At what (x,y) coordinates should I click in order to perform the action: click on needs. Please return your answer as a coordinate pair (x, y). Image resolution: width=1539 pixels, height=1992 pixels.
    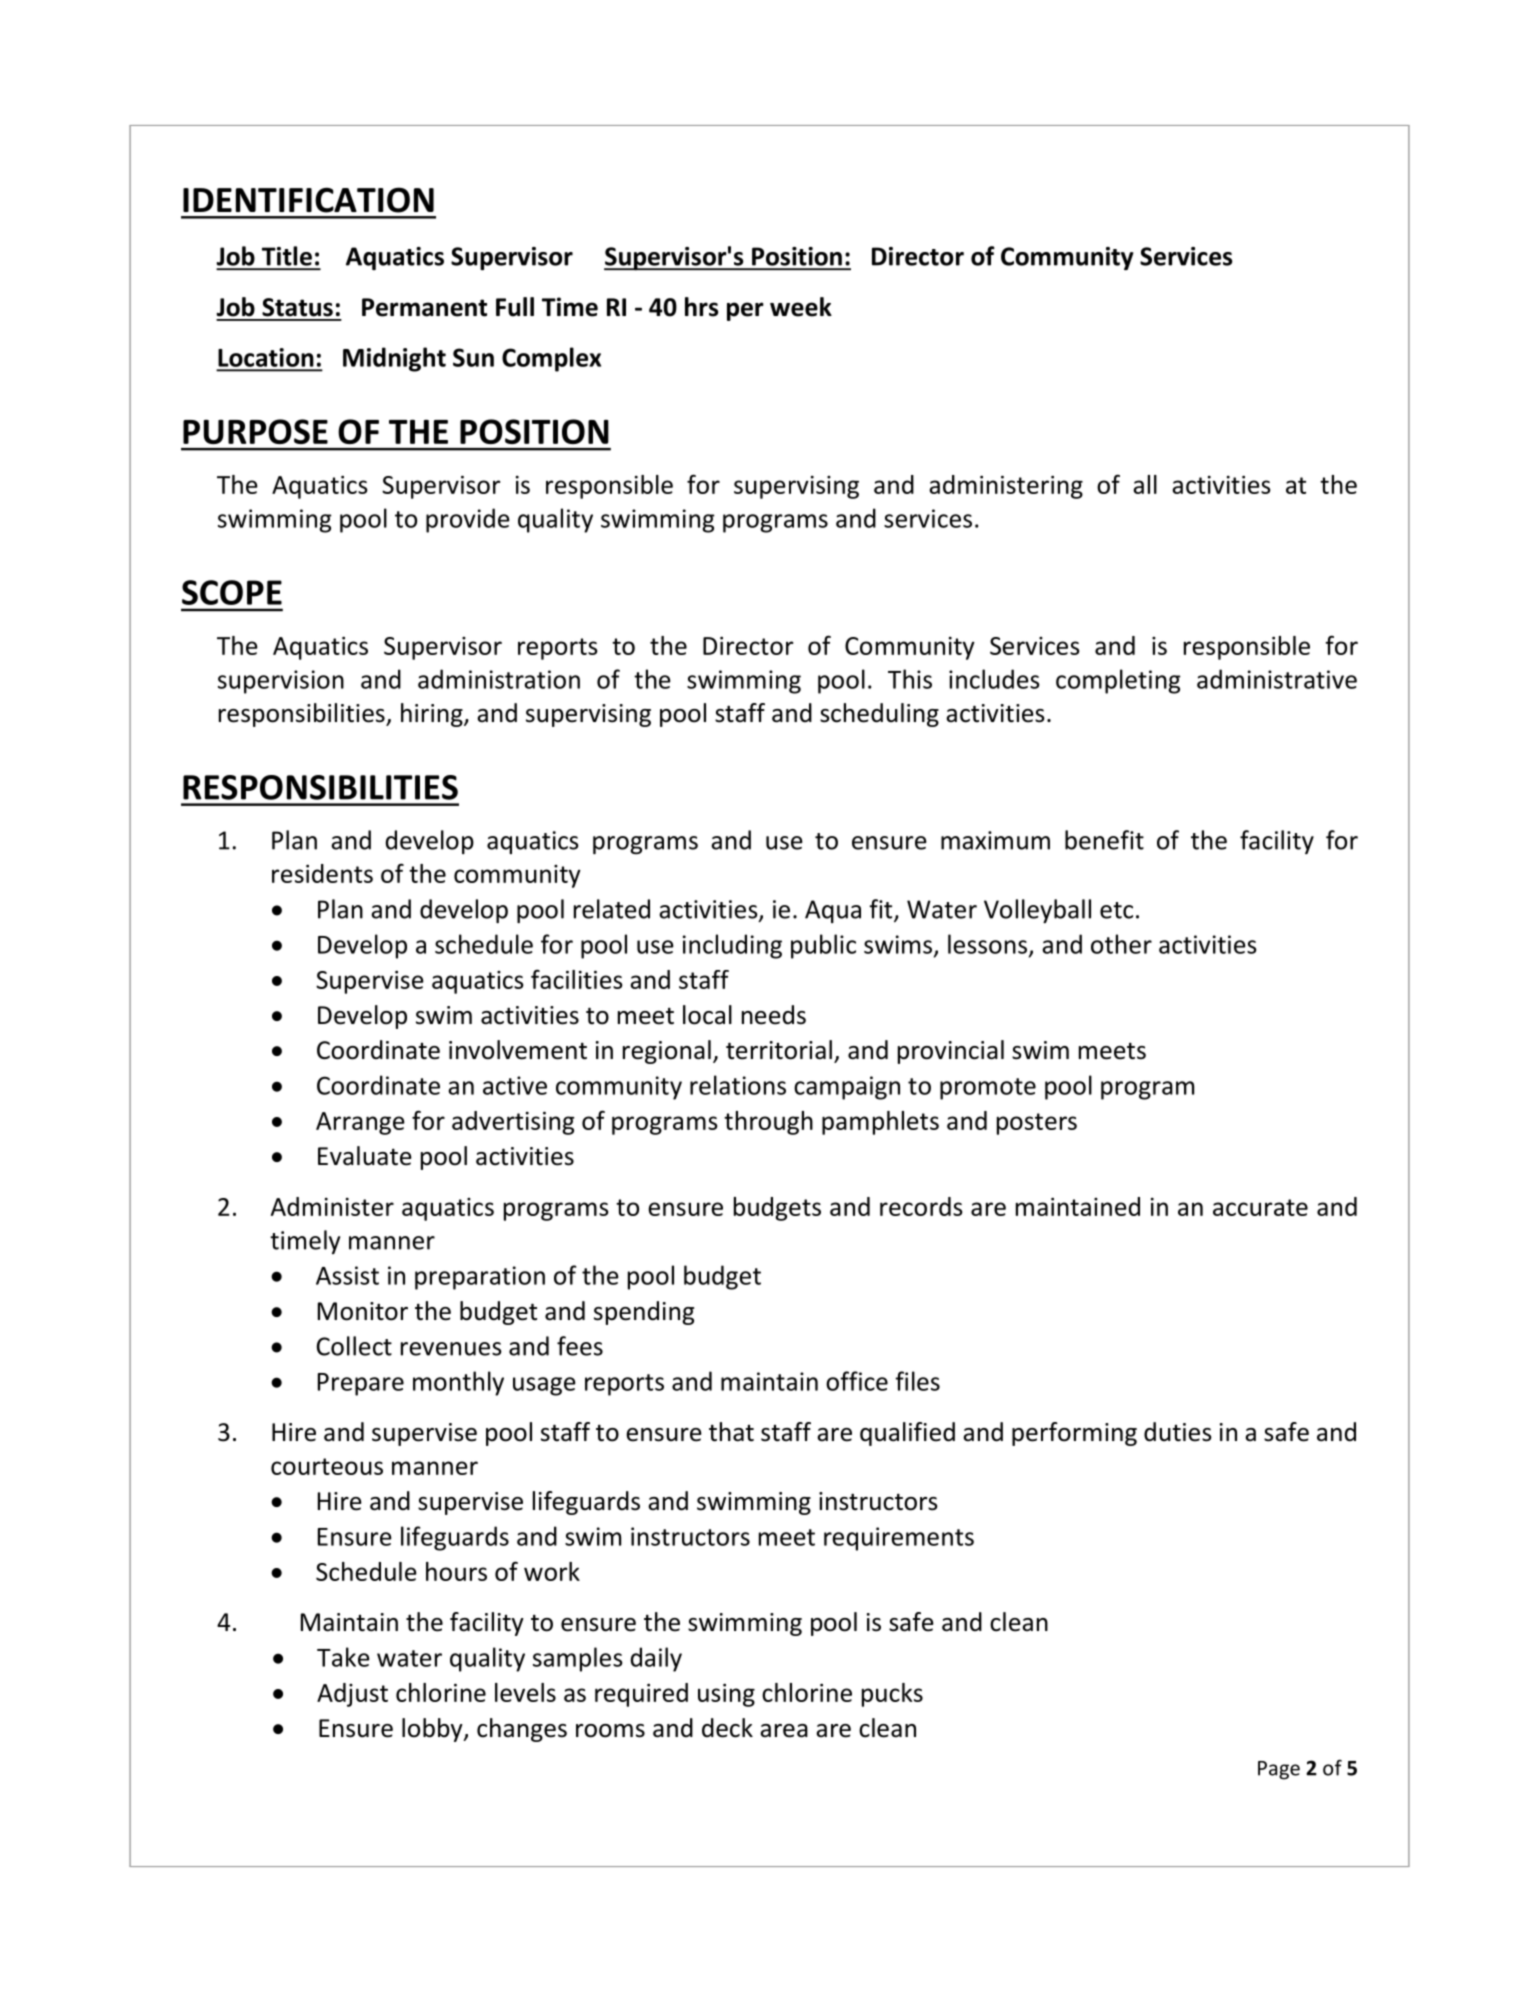
    Looking at the image, I should click on (774, 1015).
